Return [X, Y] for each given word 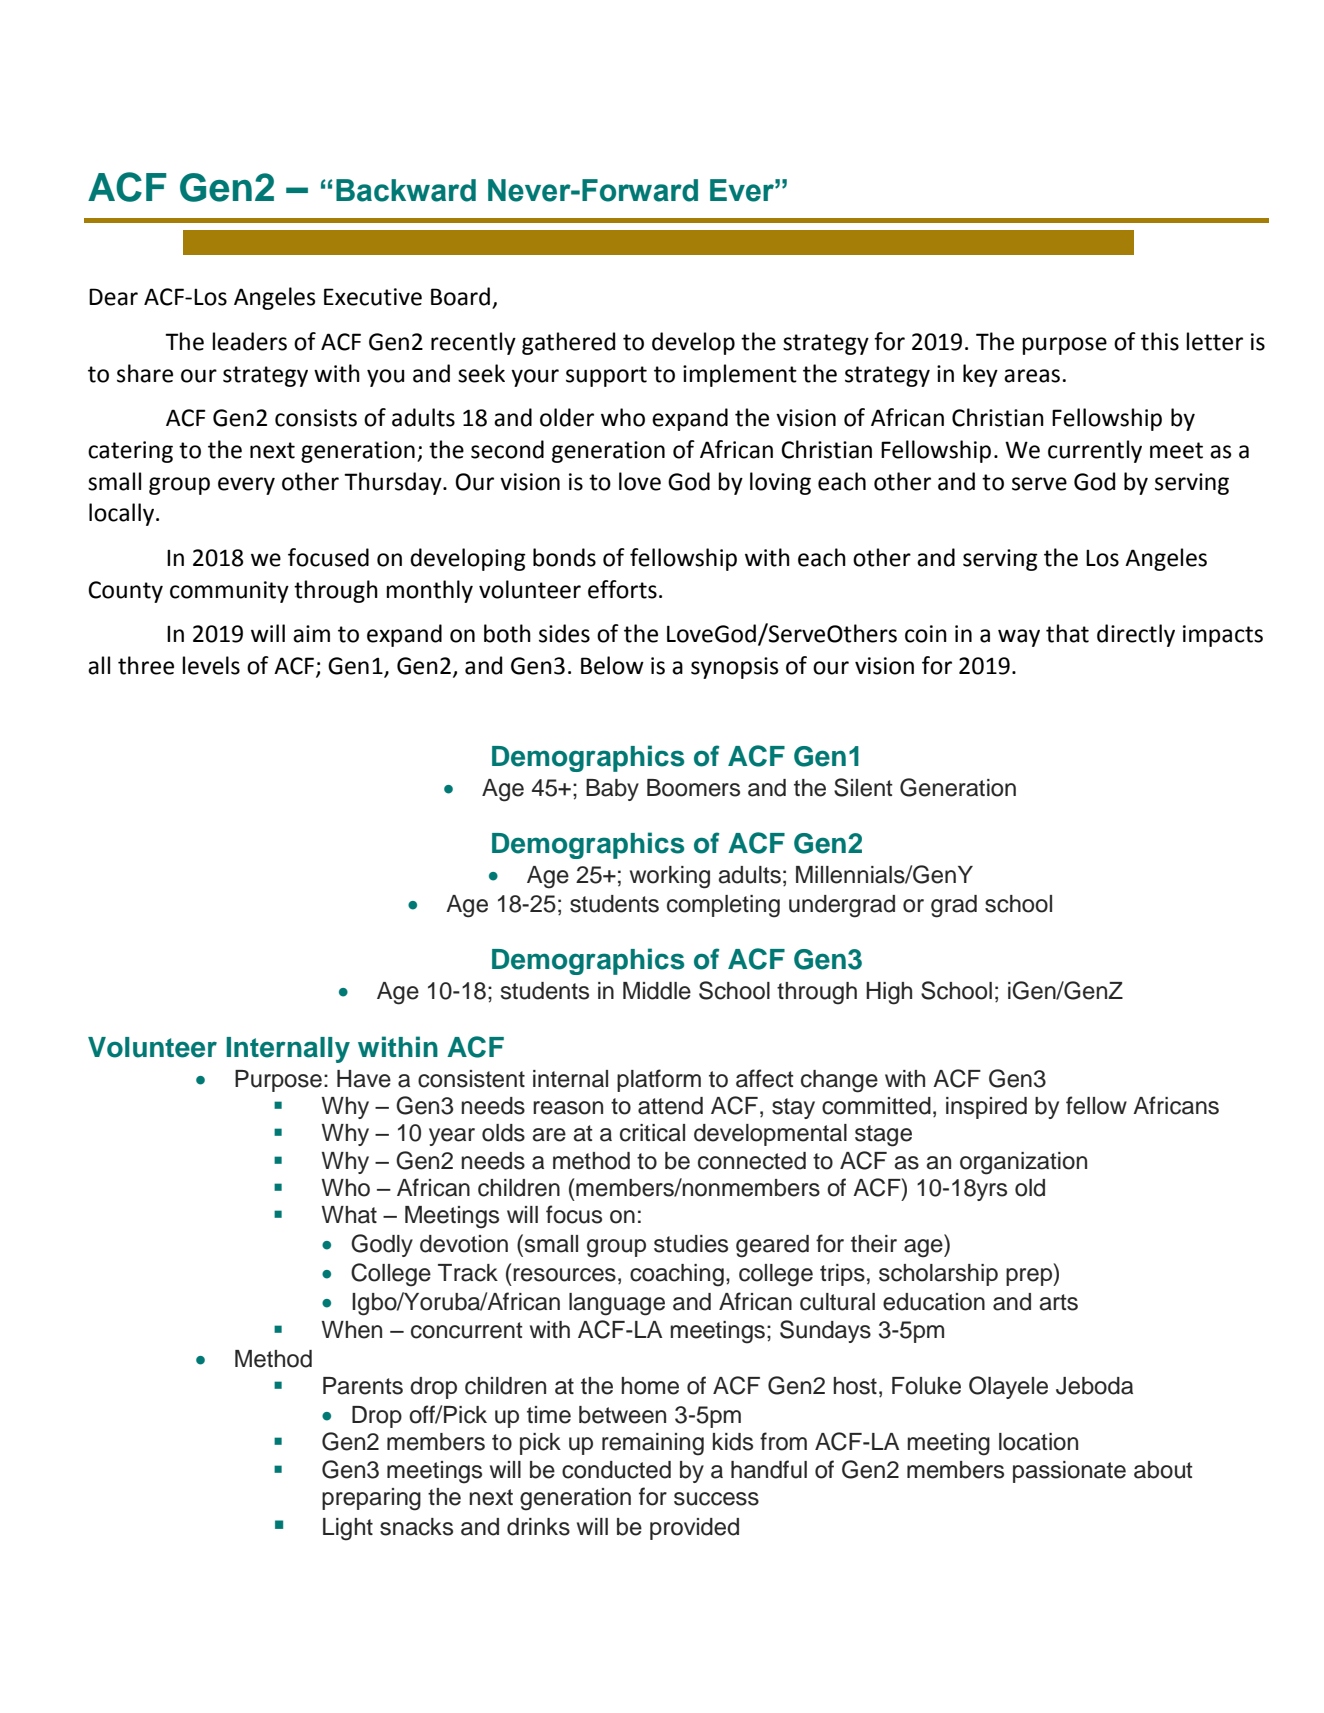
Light [348, 1529]
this [1160, 341]
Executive [373, 297]
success [716, 1499]
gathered [568, 343]
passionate [1069, 1472]
